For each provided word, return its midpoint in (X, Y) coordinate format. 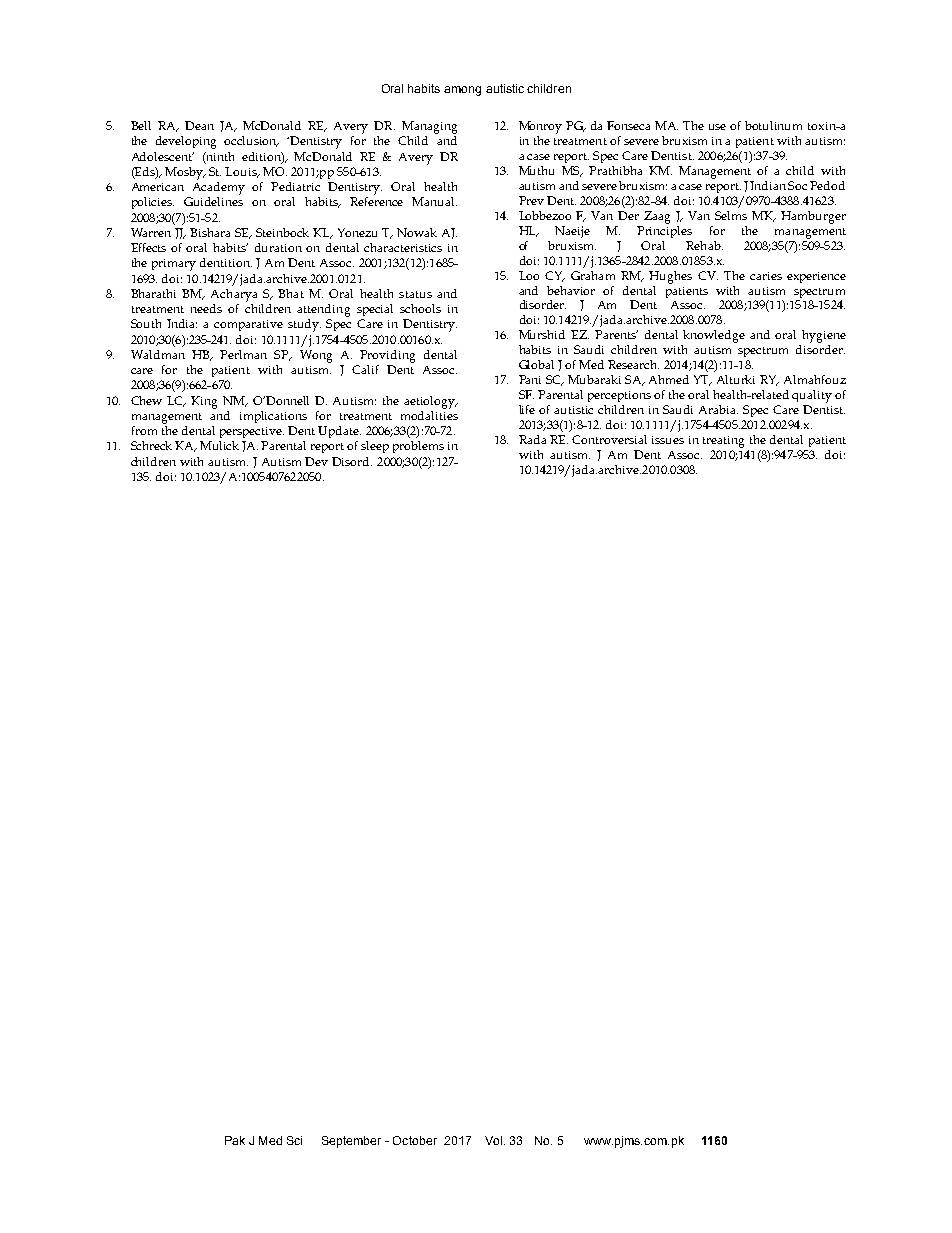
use (717, 127)
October (415, 1140)
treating (723, 442)
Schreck (151, 445)
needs (206, 308)
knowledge (714, 336)
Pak (235, 1140)
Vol (493, 1140)
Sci (294, 1140)
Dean (199, 125)
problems (418, 447)
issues (668, 440)
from (144, 430)
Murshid (542, 334)
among (462, 91)
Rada (532, 439)
